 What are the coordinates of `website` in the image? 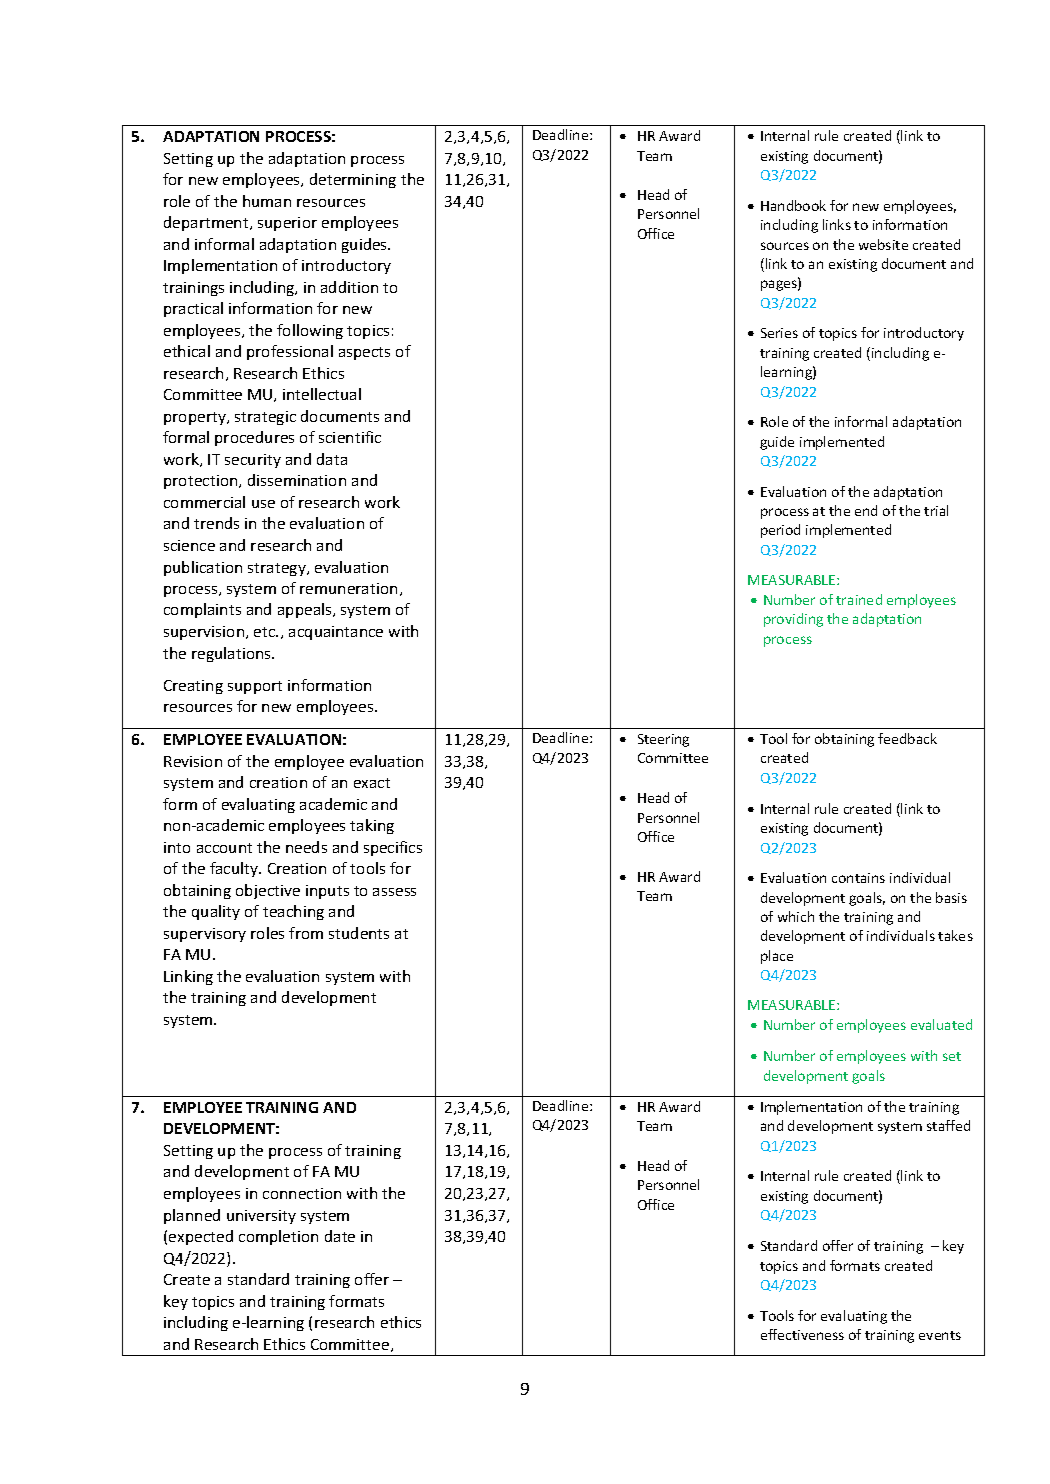 It's located at (883, 244).
